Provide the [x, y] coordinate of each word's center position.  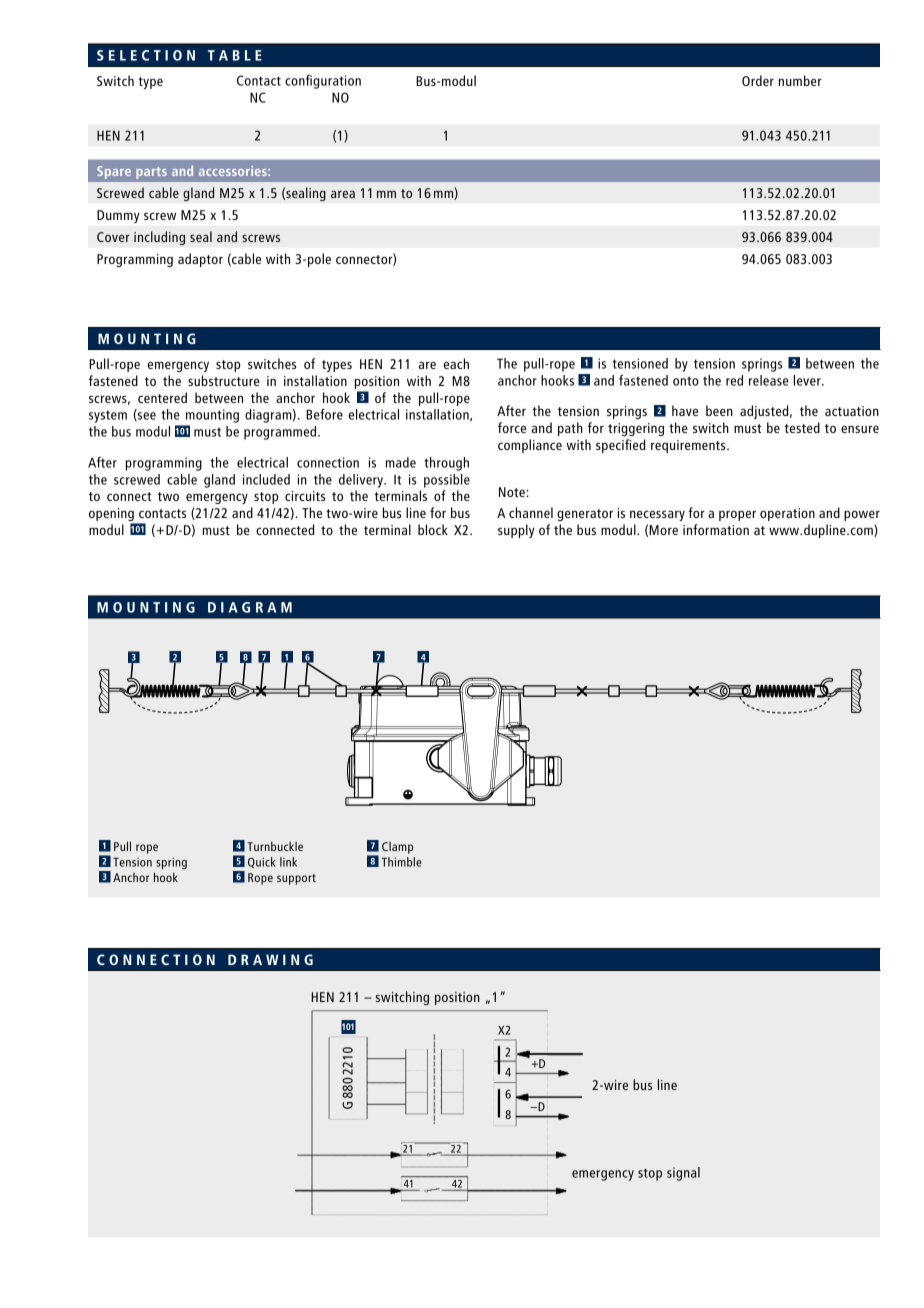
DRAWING [270, 959]
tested [802, 427]
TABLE [235, 55]
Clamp [397, 847]
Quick [262, 862]
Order [758, 80]
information [716, 529]
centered [162, 397]
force [512, 427]
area [343, 194]
